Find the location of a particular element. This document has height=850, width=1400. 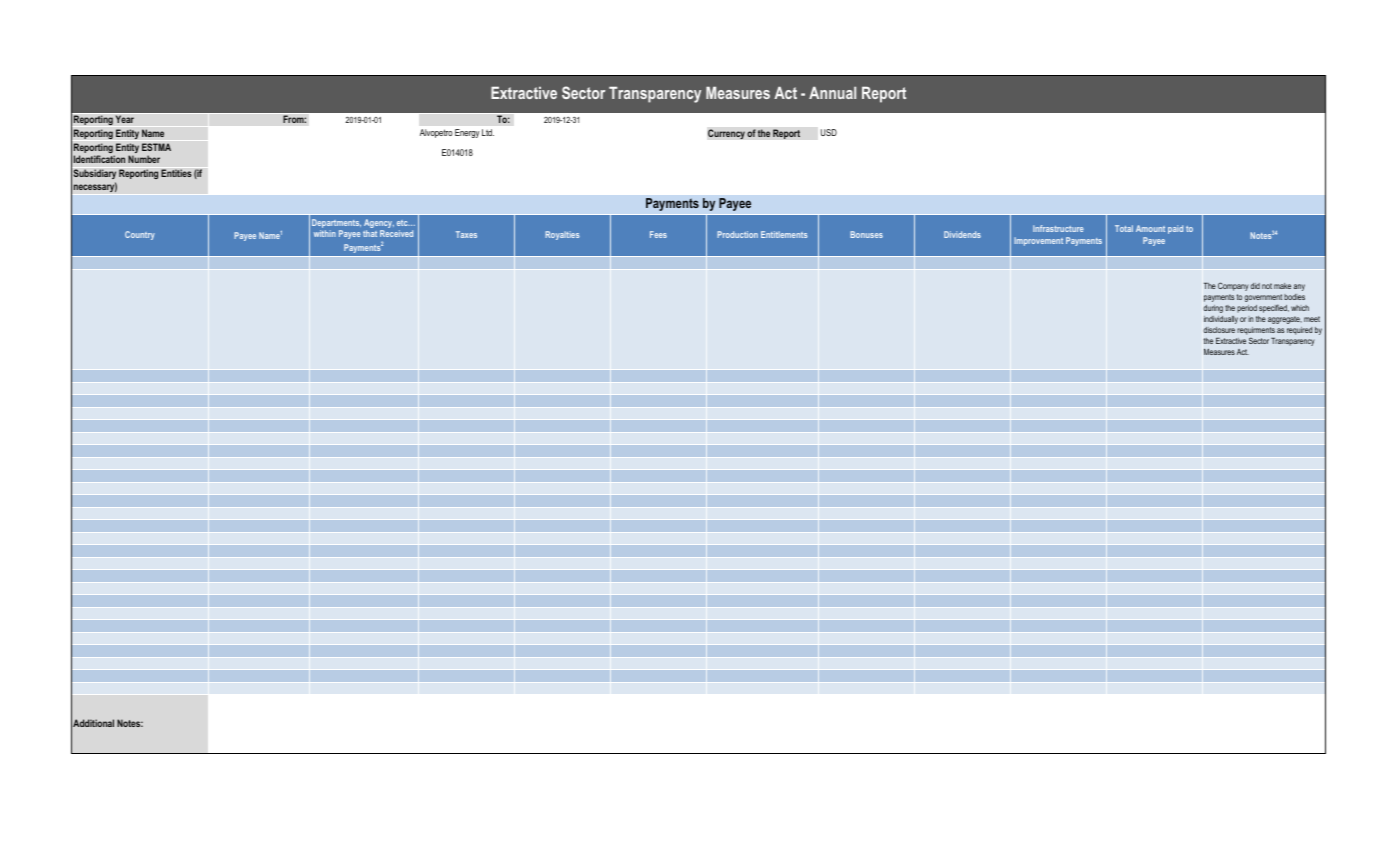

USD is located at coordinates (829, 132).
